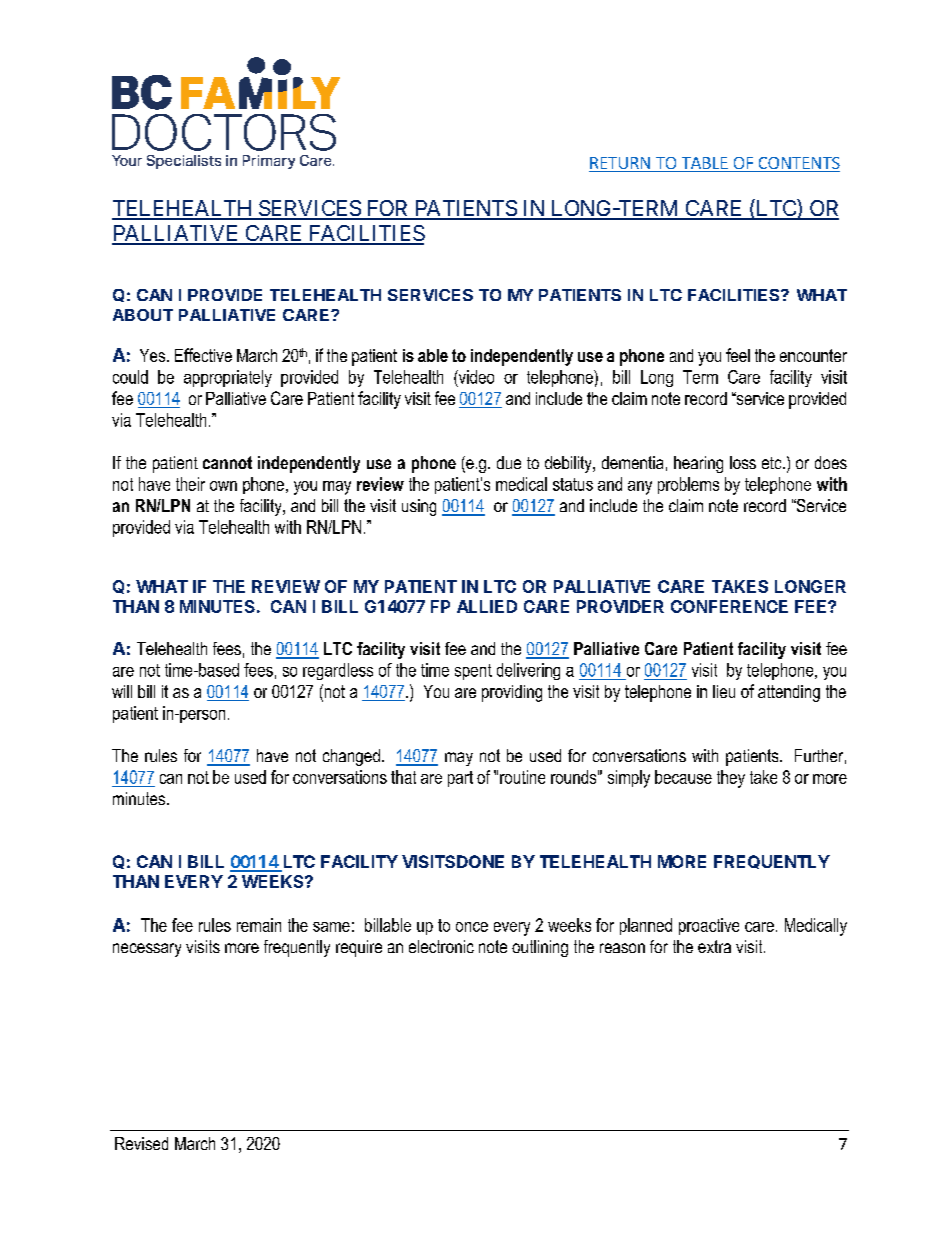 The width and height of the screenshot is (952, 1233). I want to click on loss, so click(743, 462).
